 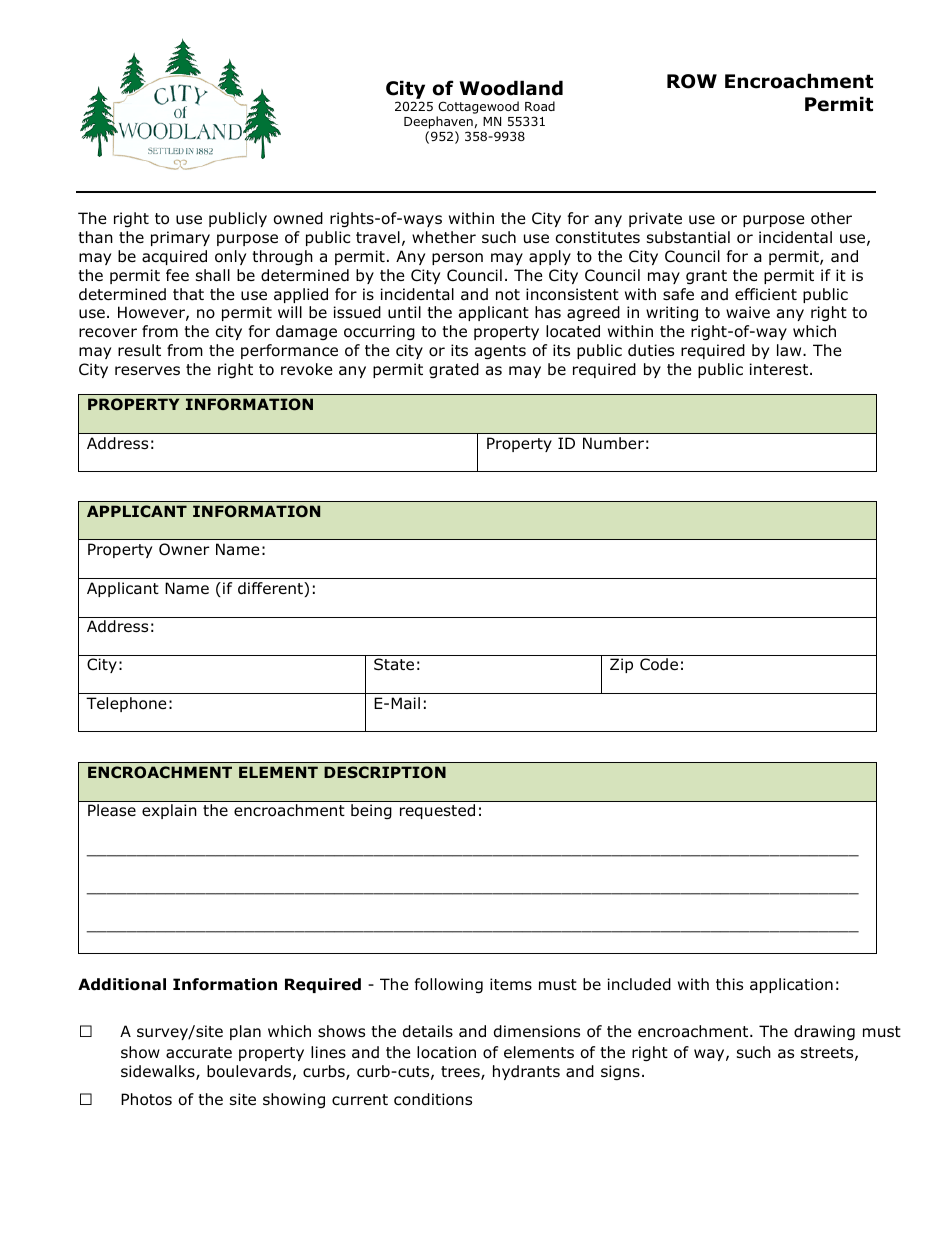 What do you see at coordinates (199, 1053) in the screenshot?
I see `accurate` at bounding box center [199, 1053].
